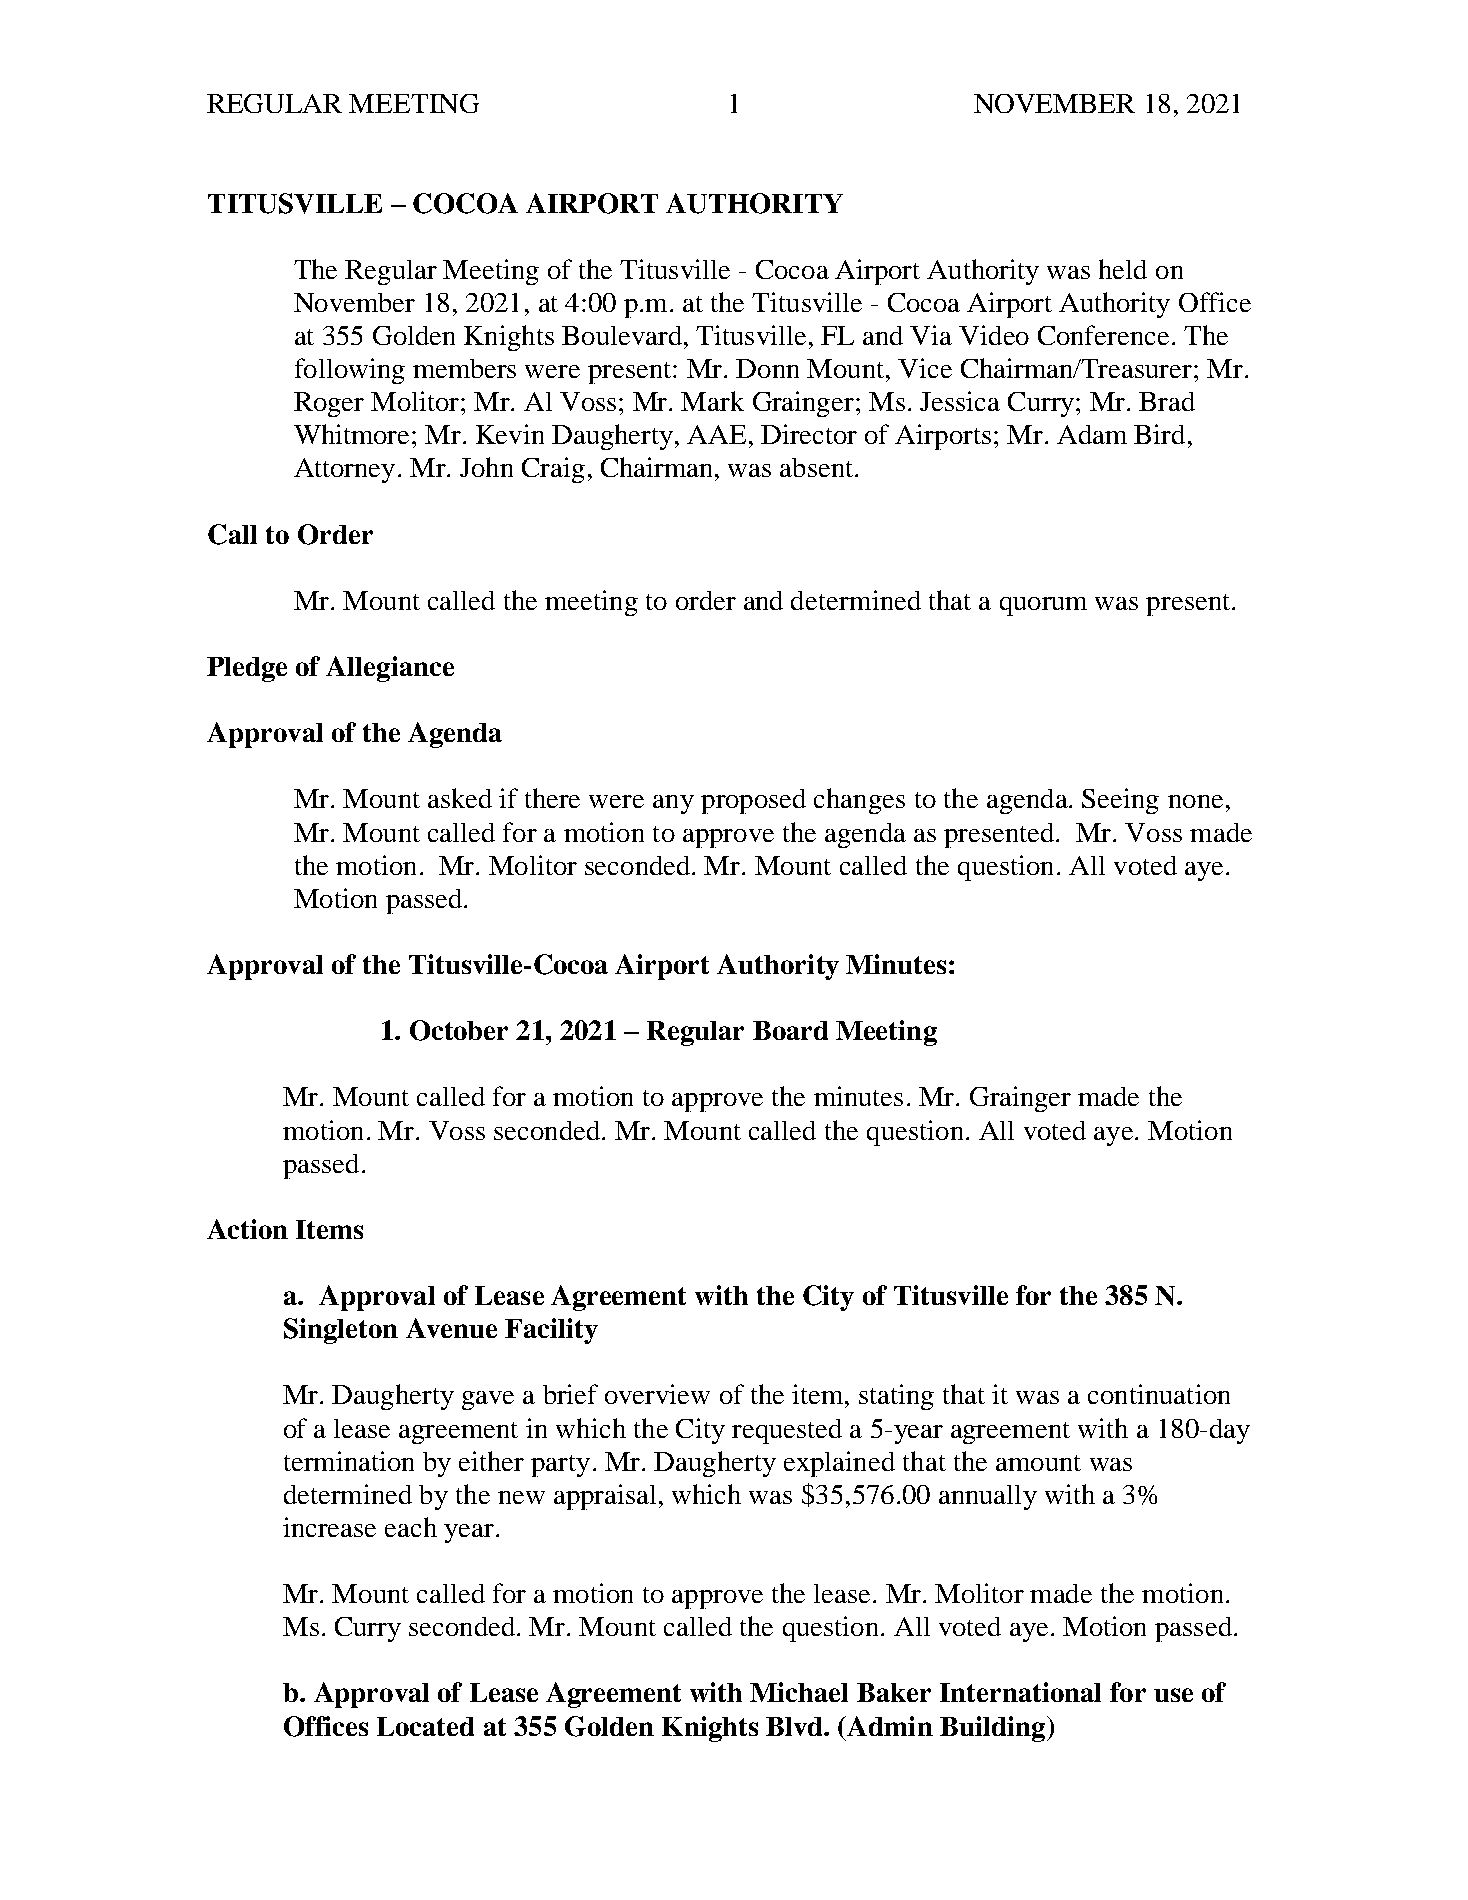  What do you see at coordinates (1103, 335) in the screenshot?
I see `Conference` at bounding box center [1103, 335].
